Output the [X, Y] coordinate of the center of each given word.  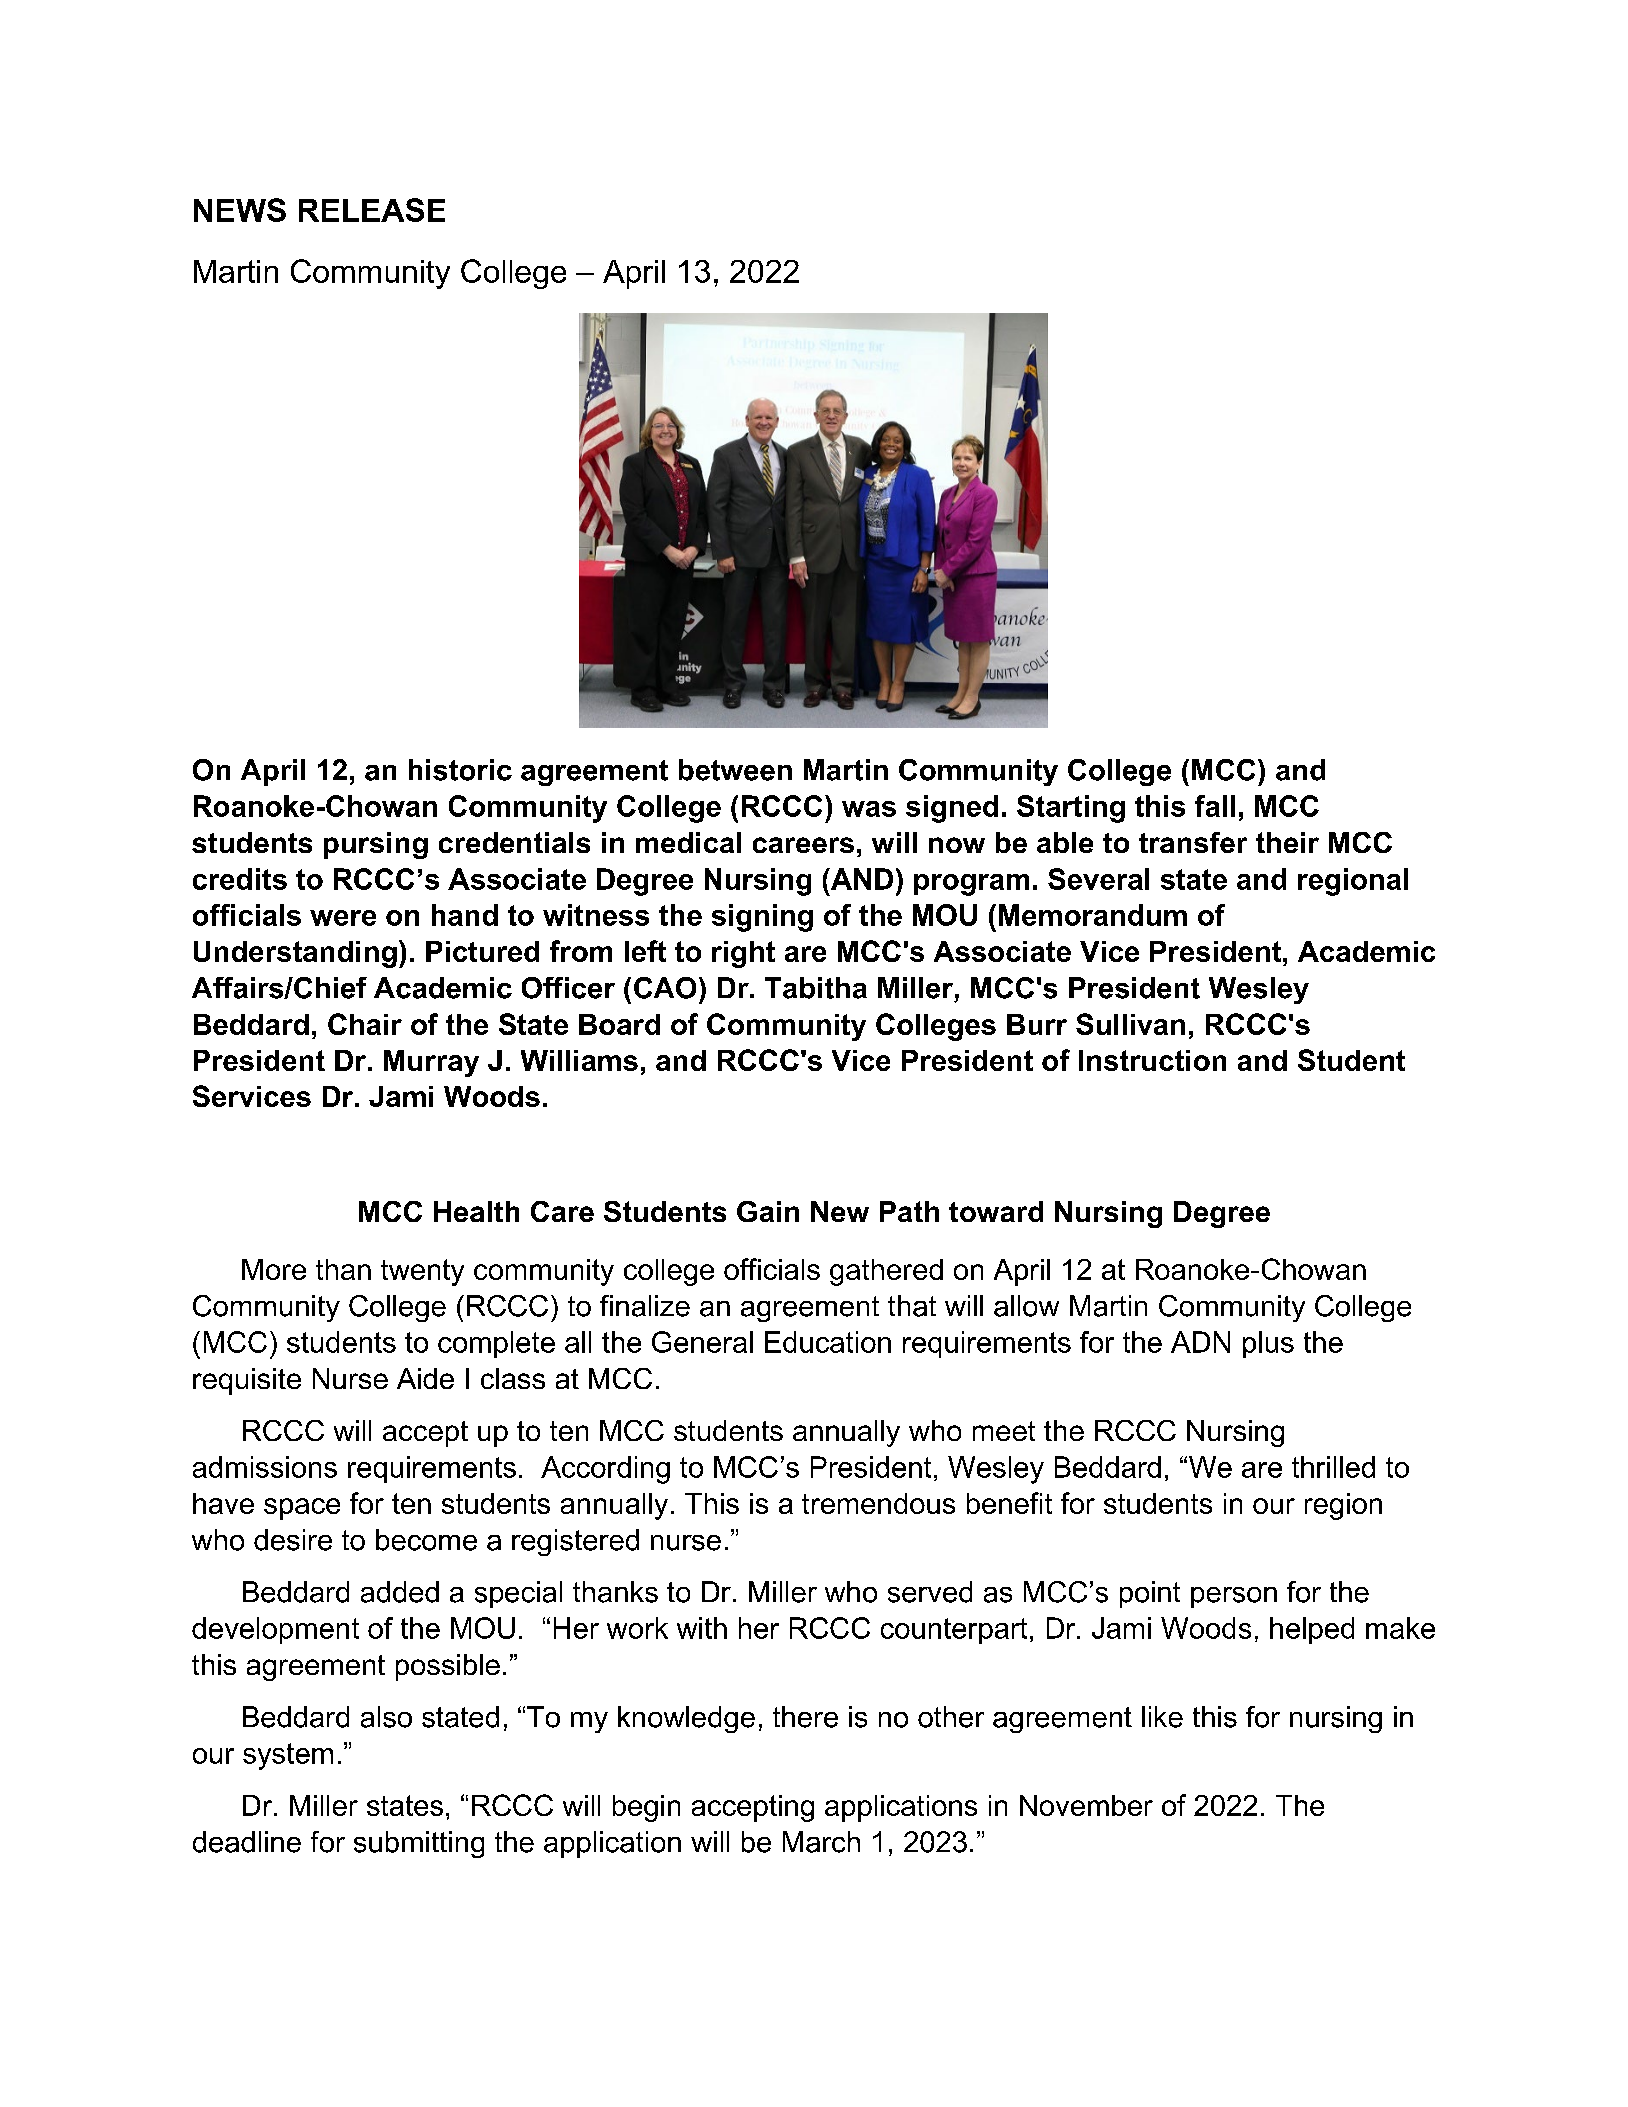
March [821, 1842]
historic [460, 770]
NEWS [240, 210]
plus [1268, 1344]
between [735, 770]
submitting [419, 1844]
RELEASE [372, 210]
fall [1215, 806]
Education [828, 1342]
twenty [422, 1272]
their [1287, 842]
